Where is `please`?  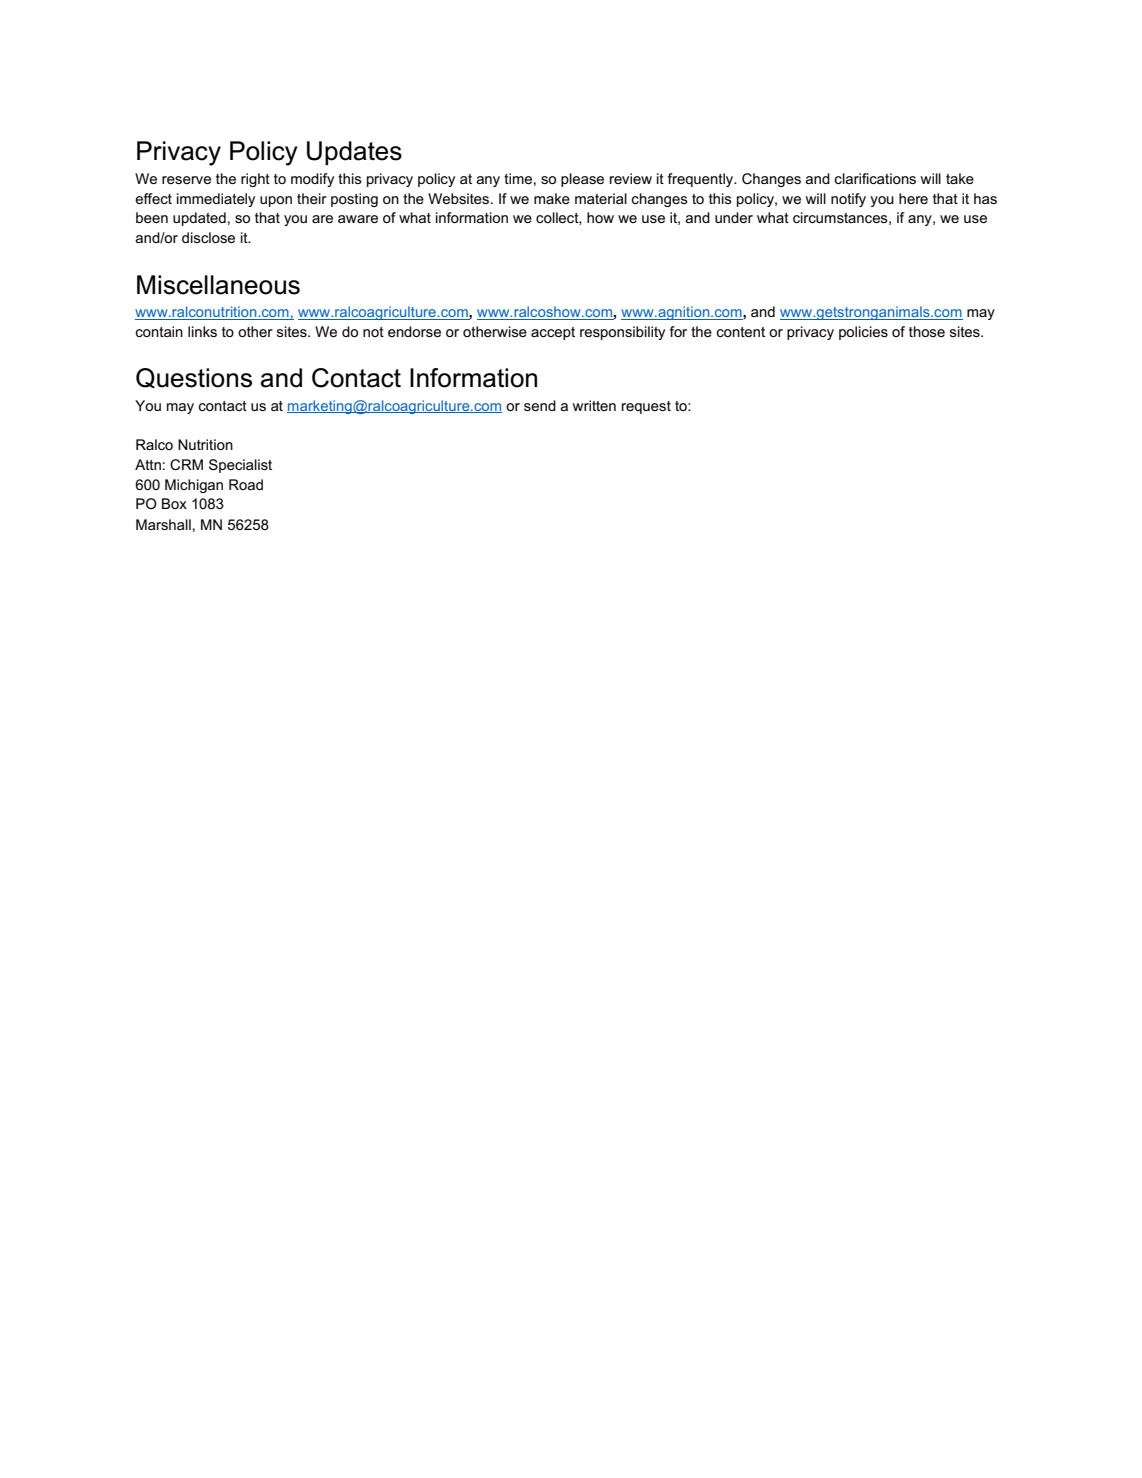 please is located at coordinates (582, 180).
